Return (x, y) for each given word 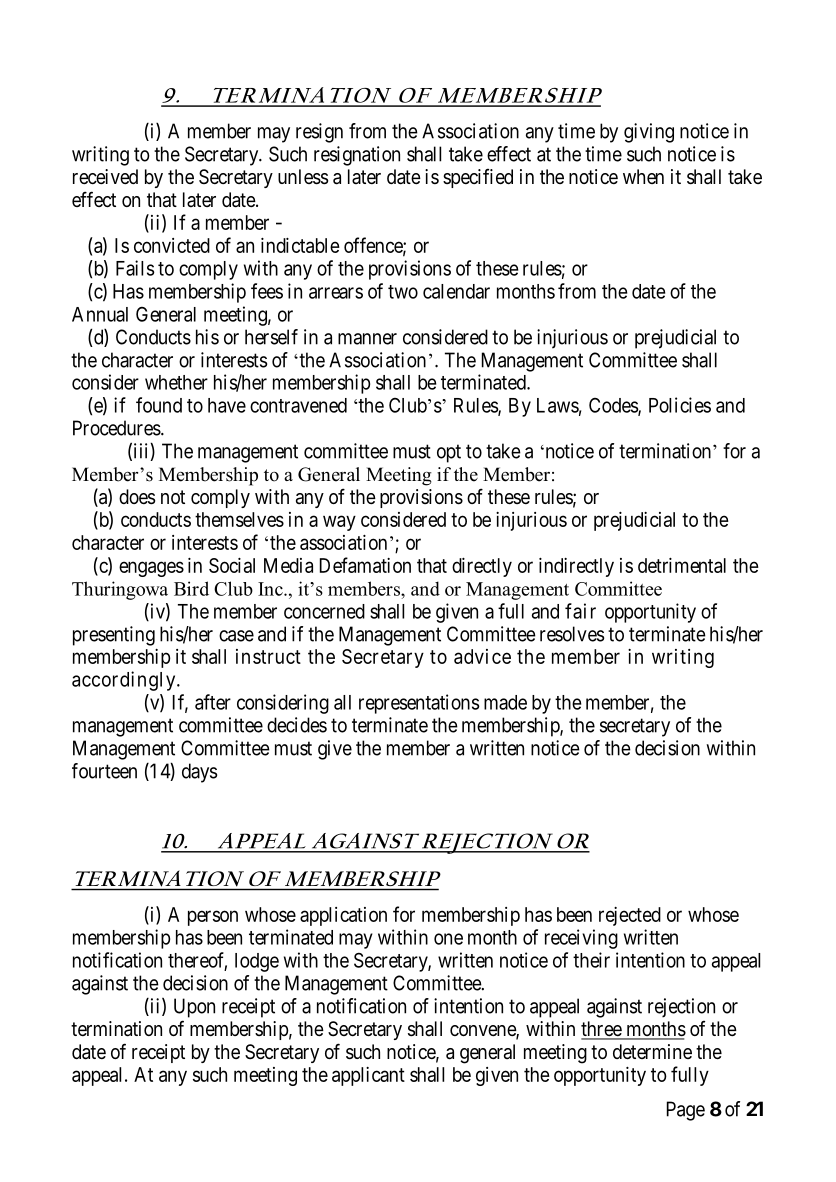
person (213, 918)
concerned (324, 611)
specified (478, 178)
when (643, 176)
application (343, 916)
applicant (368, 1076)
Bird (191, 588)
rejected (630, 916)
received (105, 176)
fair (580, 611)
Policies (680, 405)
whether (176, 382)
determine (652, 1052)
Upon (194, 1008)
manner (367, 339)
